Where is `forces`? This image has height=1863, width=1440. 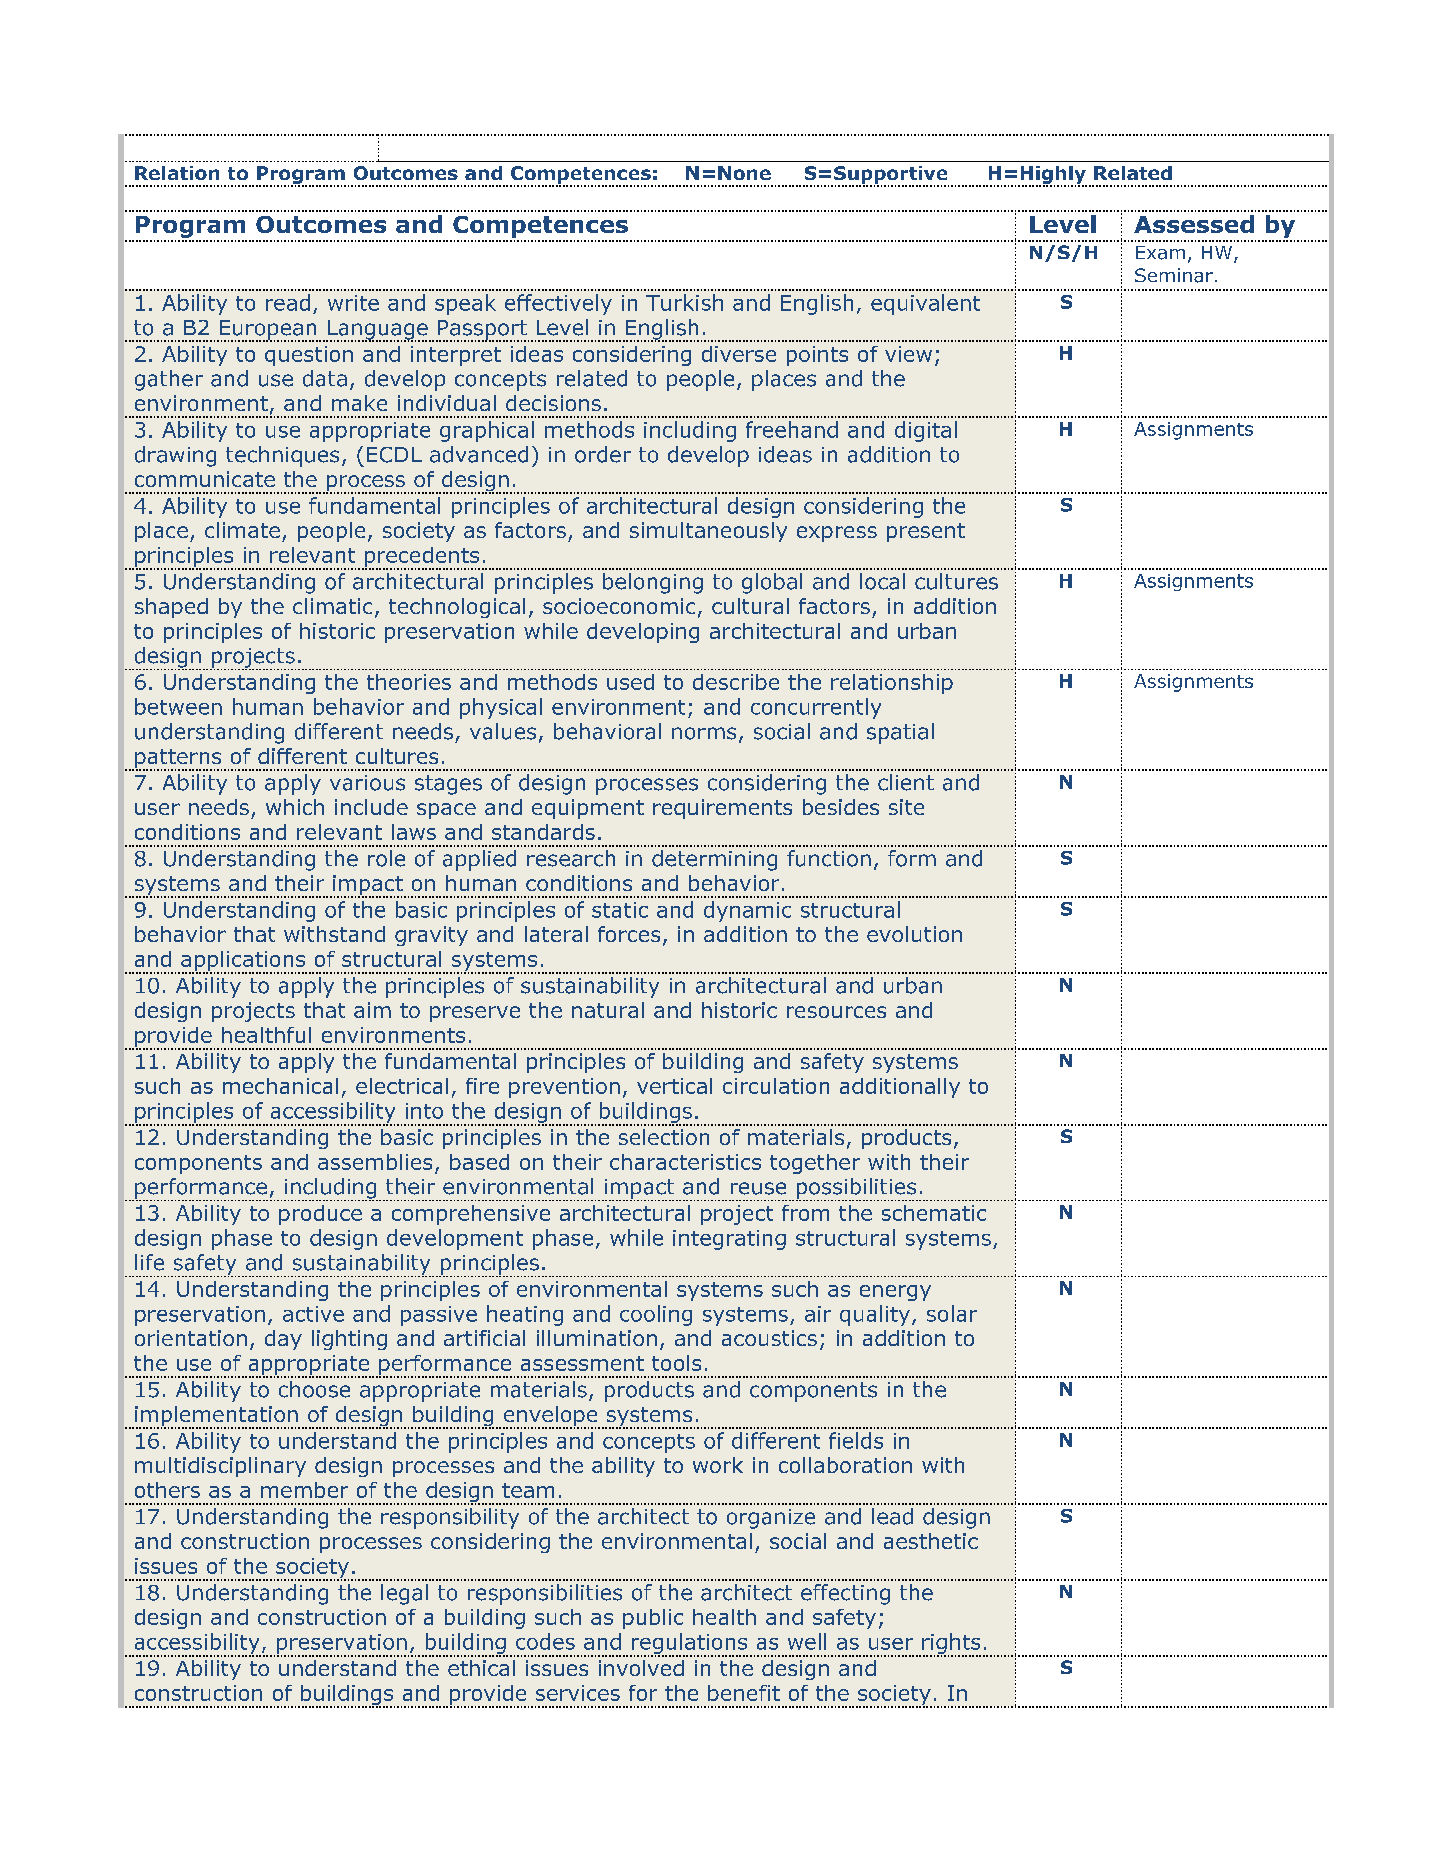
forces is located at coordinates (629, 934).
